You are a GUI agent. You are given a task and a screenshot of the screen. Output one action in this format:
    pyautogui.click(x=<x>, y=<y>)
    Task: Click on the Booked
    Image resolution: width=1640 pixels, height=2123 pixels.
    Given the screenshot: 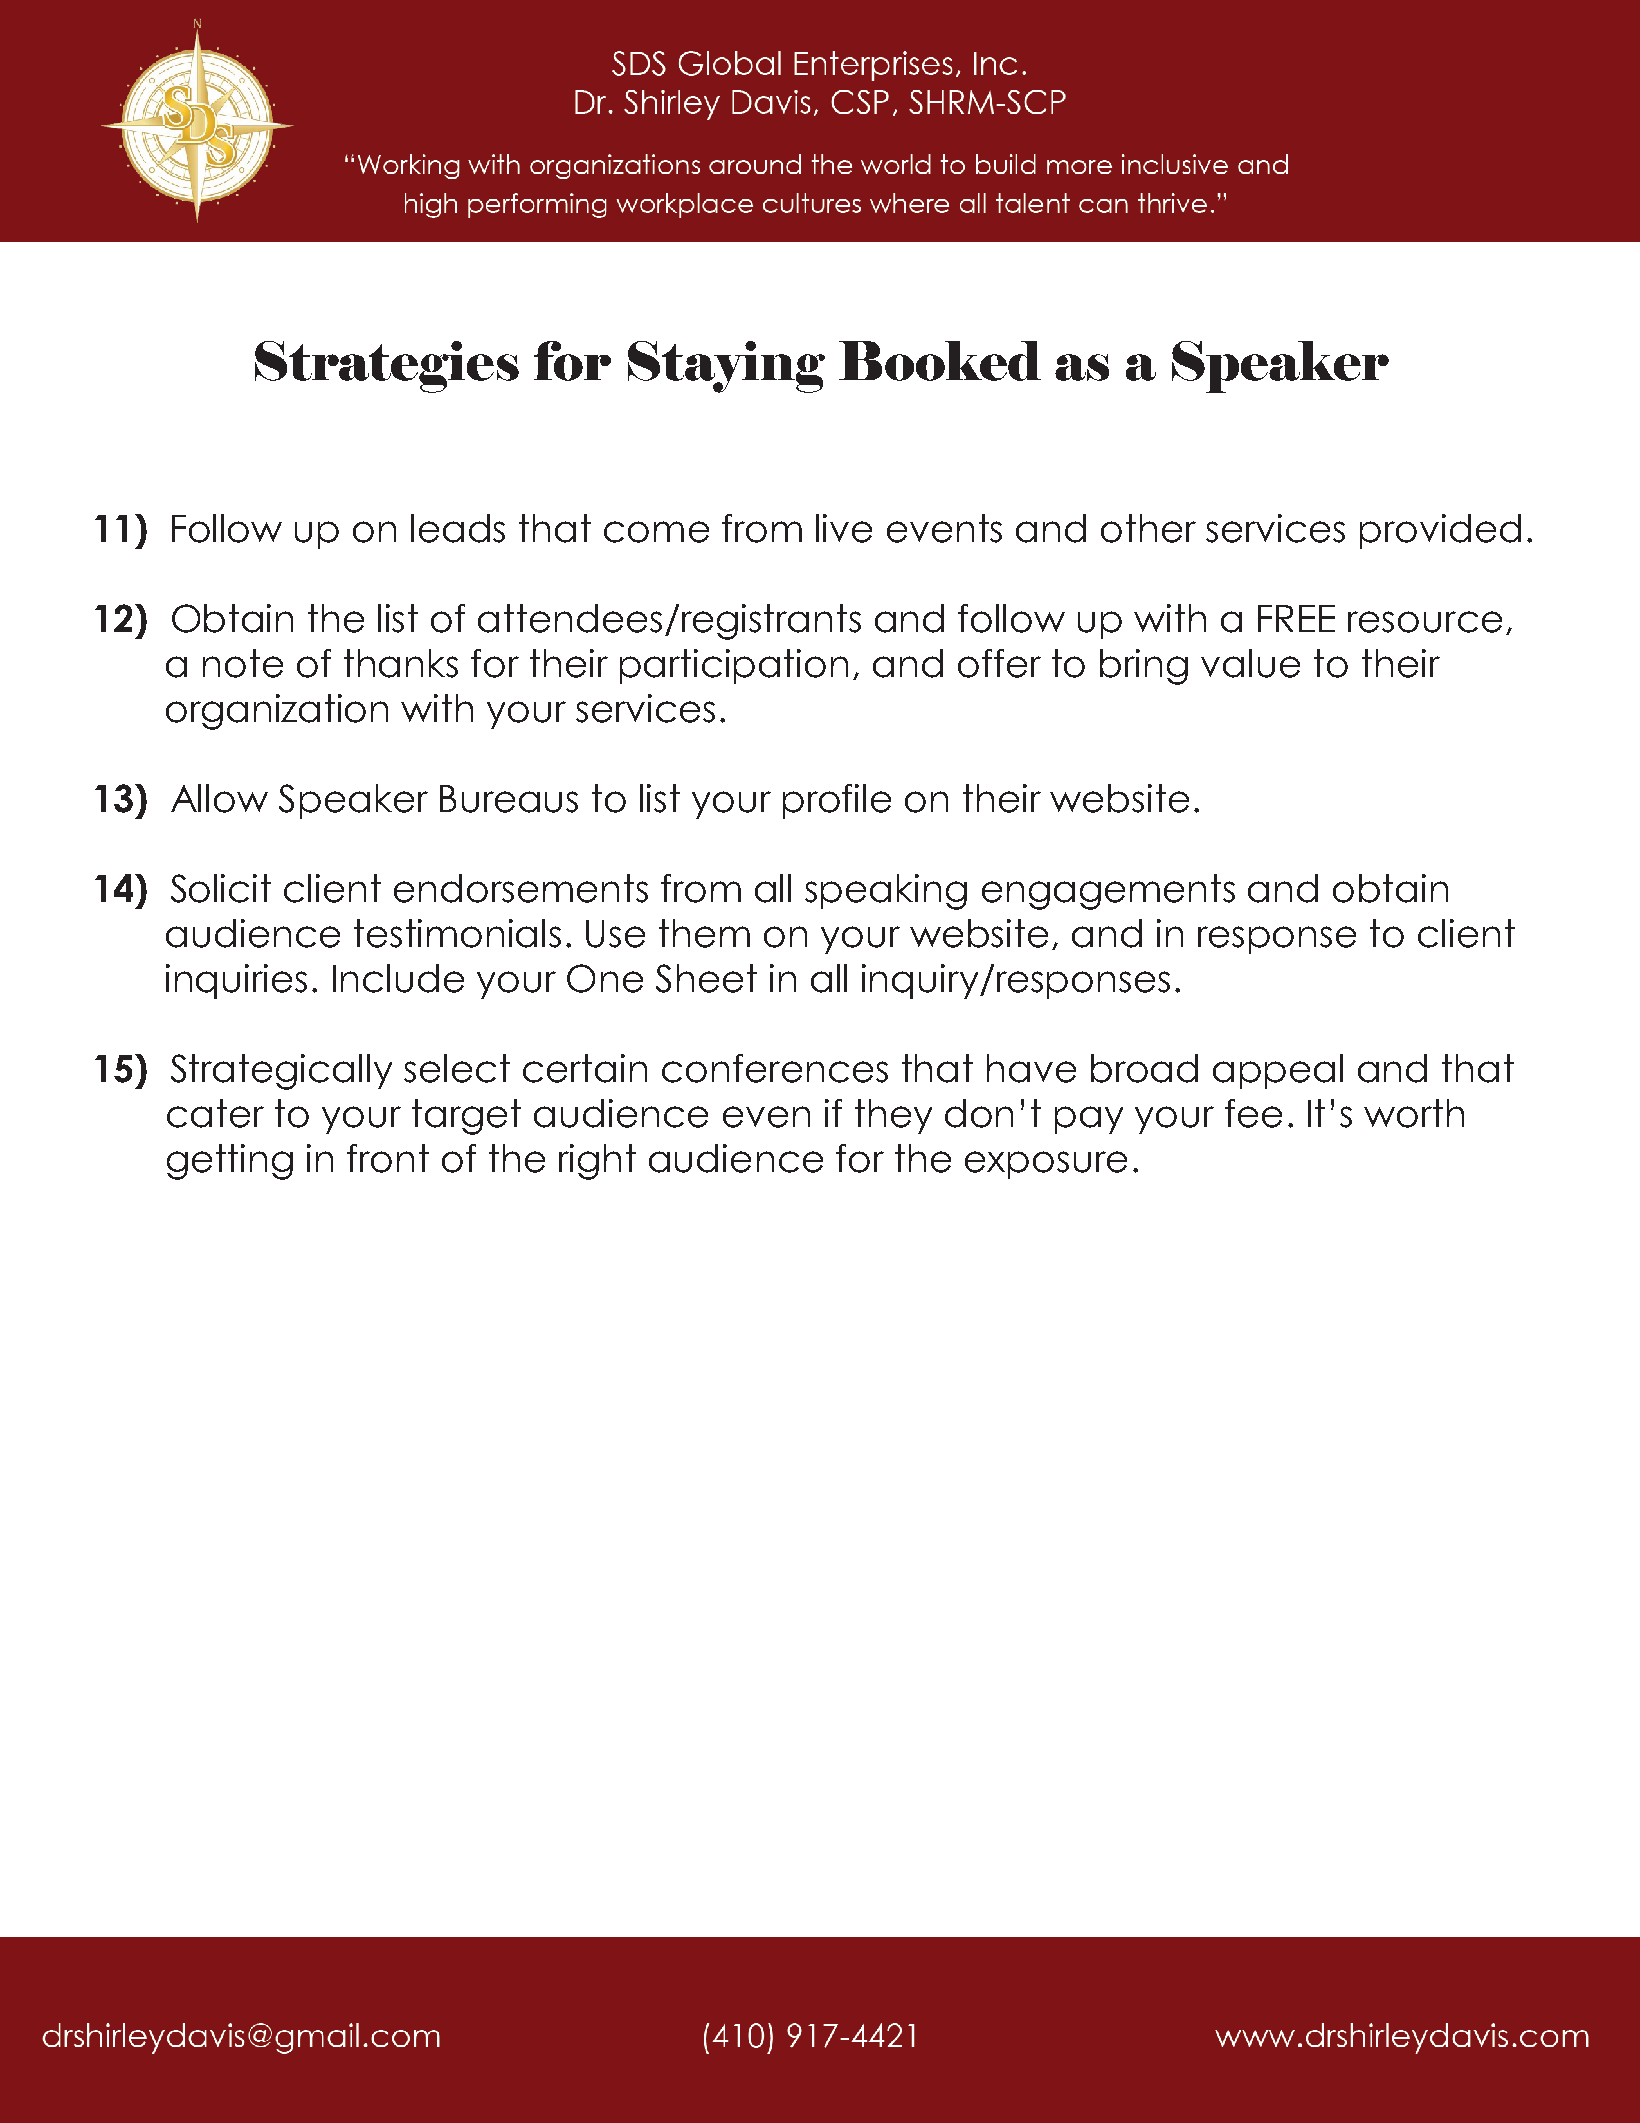 What is the action you would take?
    pyautogui.click(x=940, y=361)
